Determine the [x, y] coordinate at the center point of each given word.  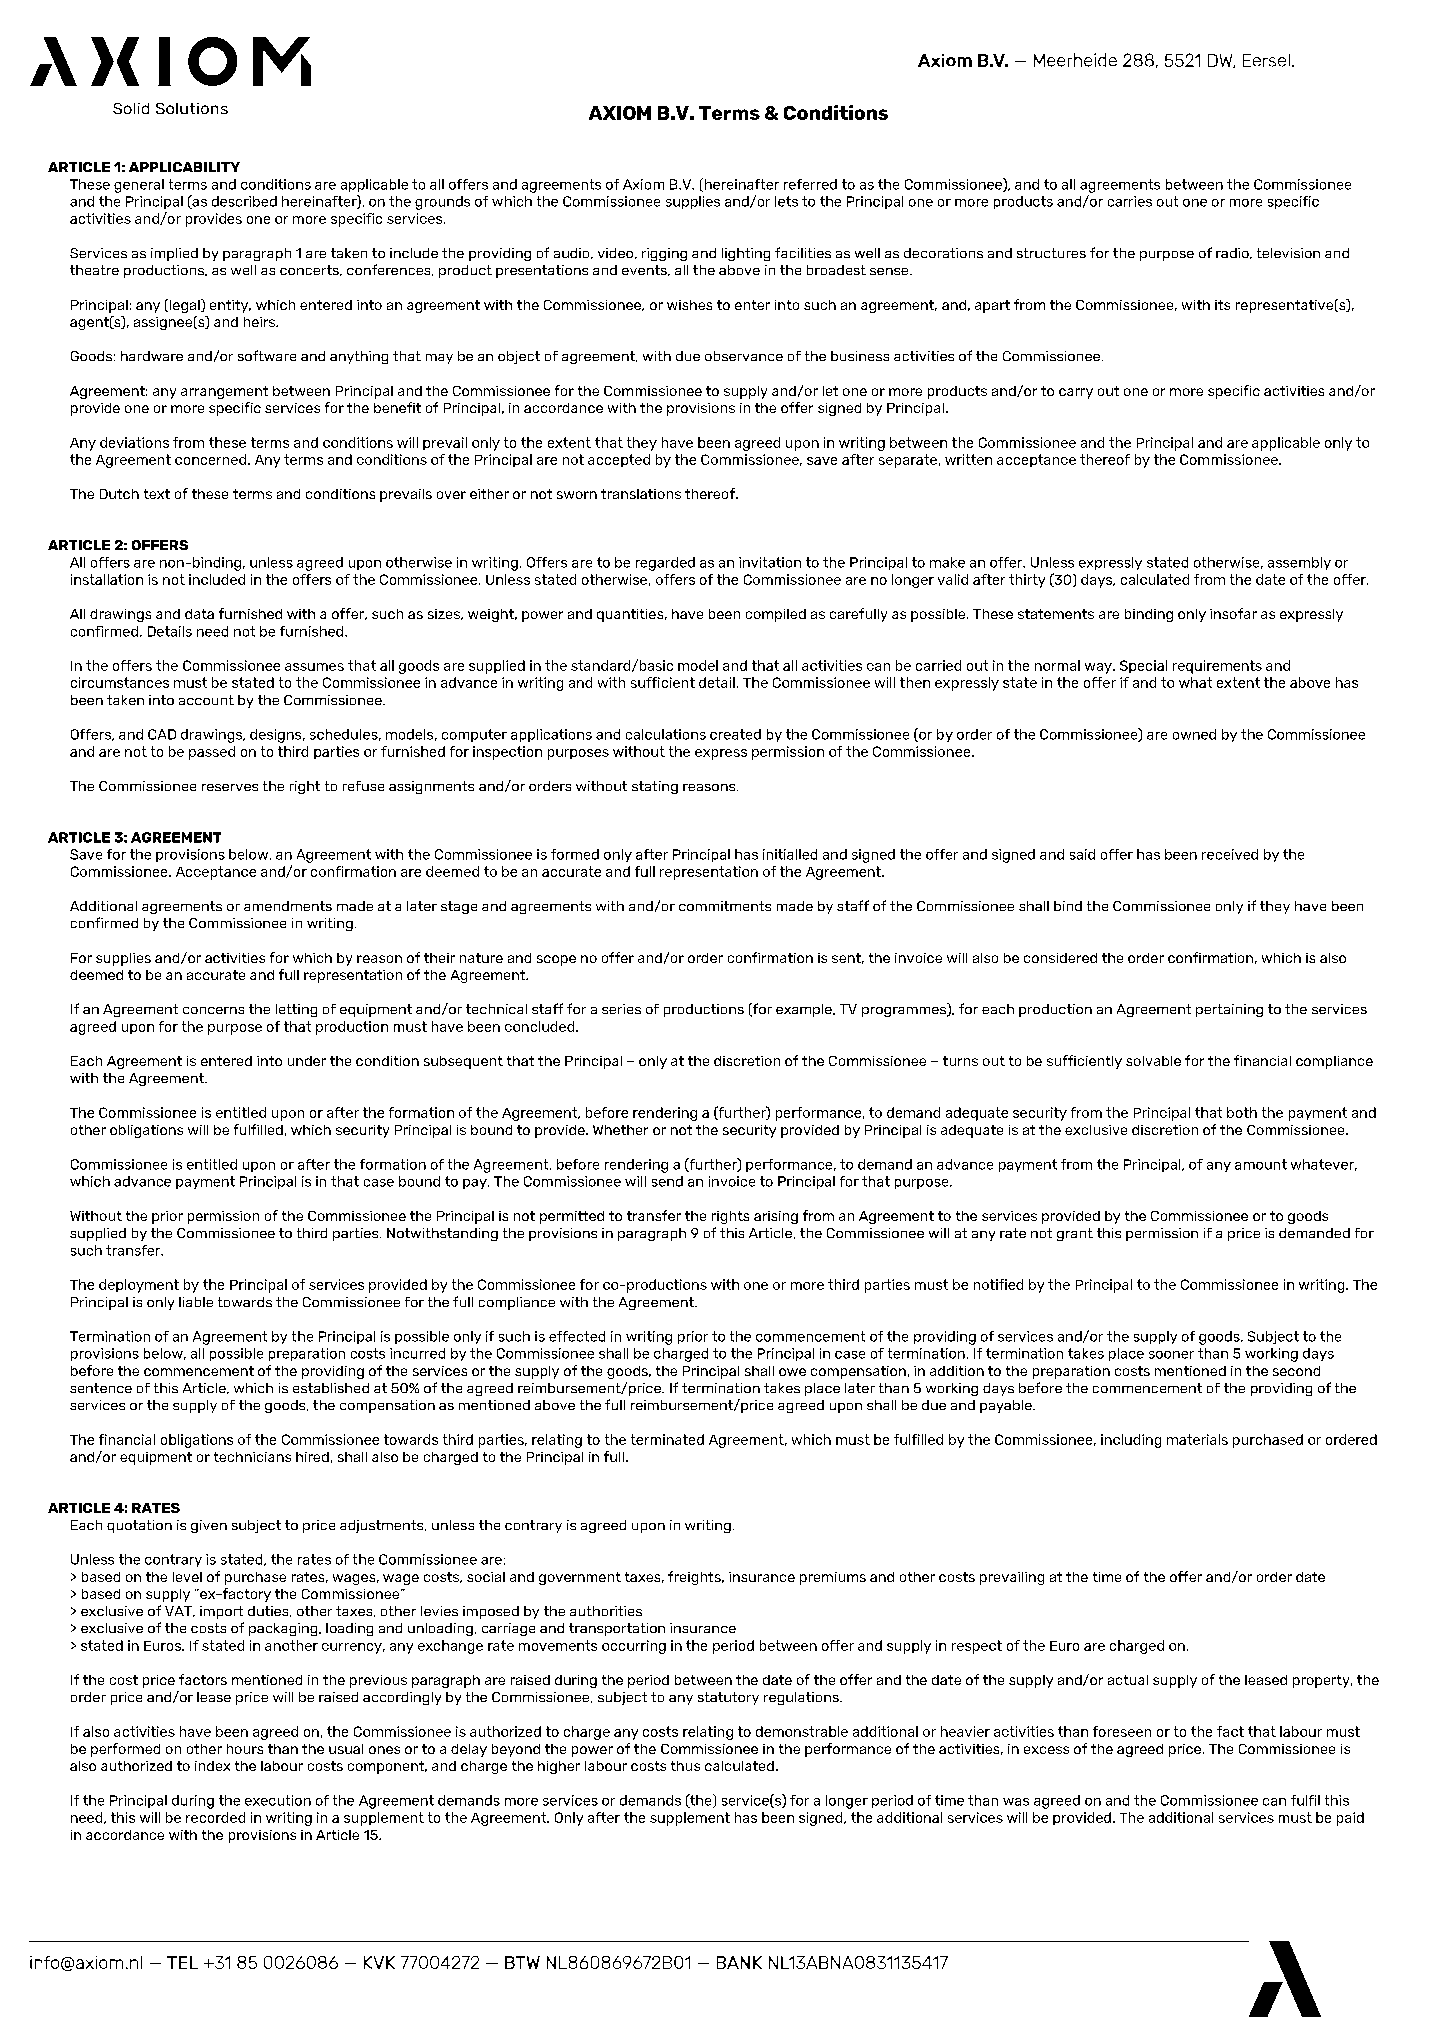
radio [1233, 253]
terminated [667, 1439]
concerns [213, 1010]
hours [245, 1749]
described [244, 201]
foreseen [1122, 1731]
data [199, 614]
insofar [1233, 613]
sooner [1171, 1355]
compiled [776, 615]
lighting [746, 254]
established [331, 1388]
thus [685, 1766]
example [805, 1010]
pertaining [1229, 1010]
